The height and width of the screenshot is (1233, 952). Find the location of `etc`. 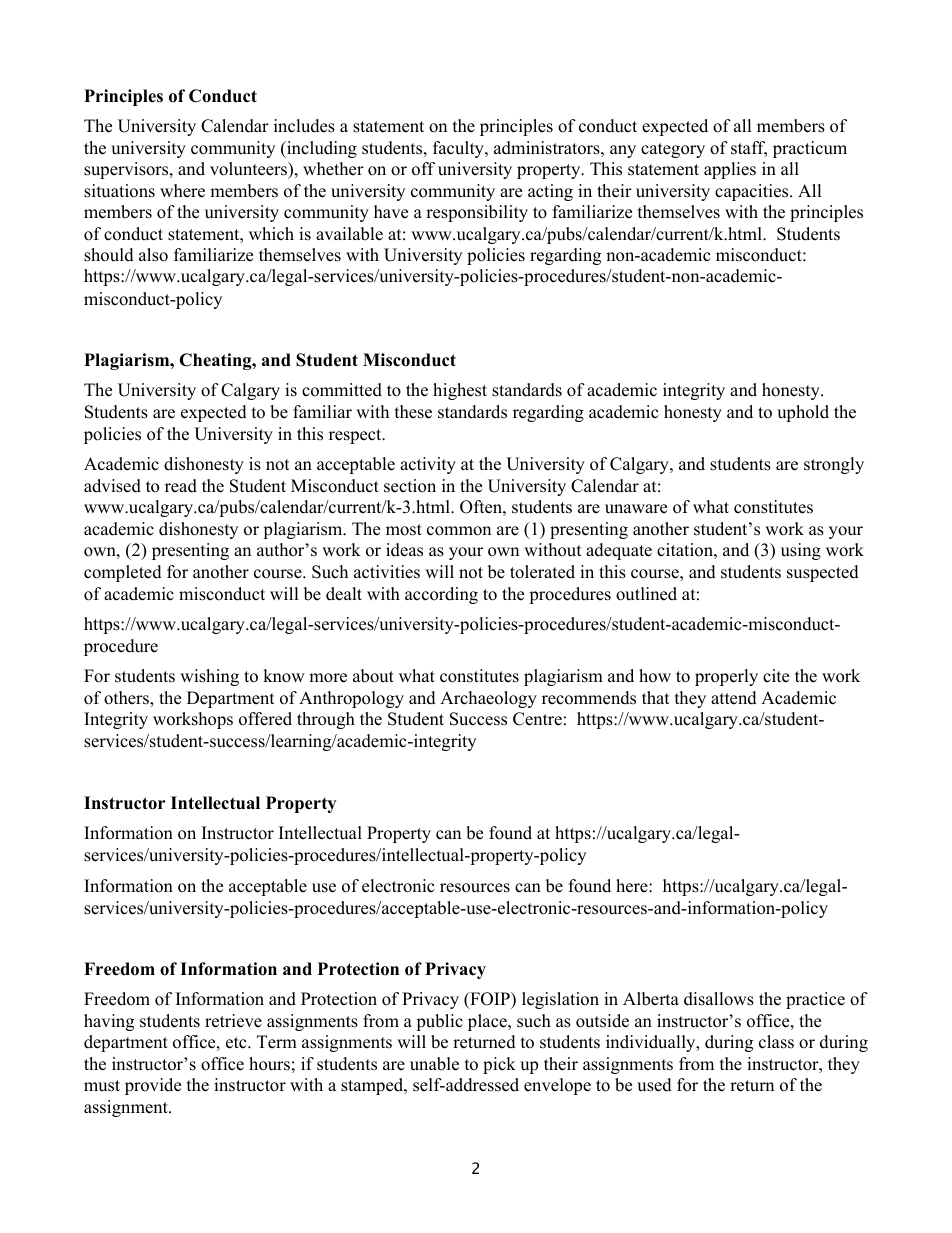

etc is located at coordinates (237, 1043).
